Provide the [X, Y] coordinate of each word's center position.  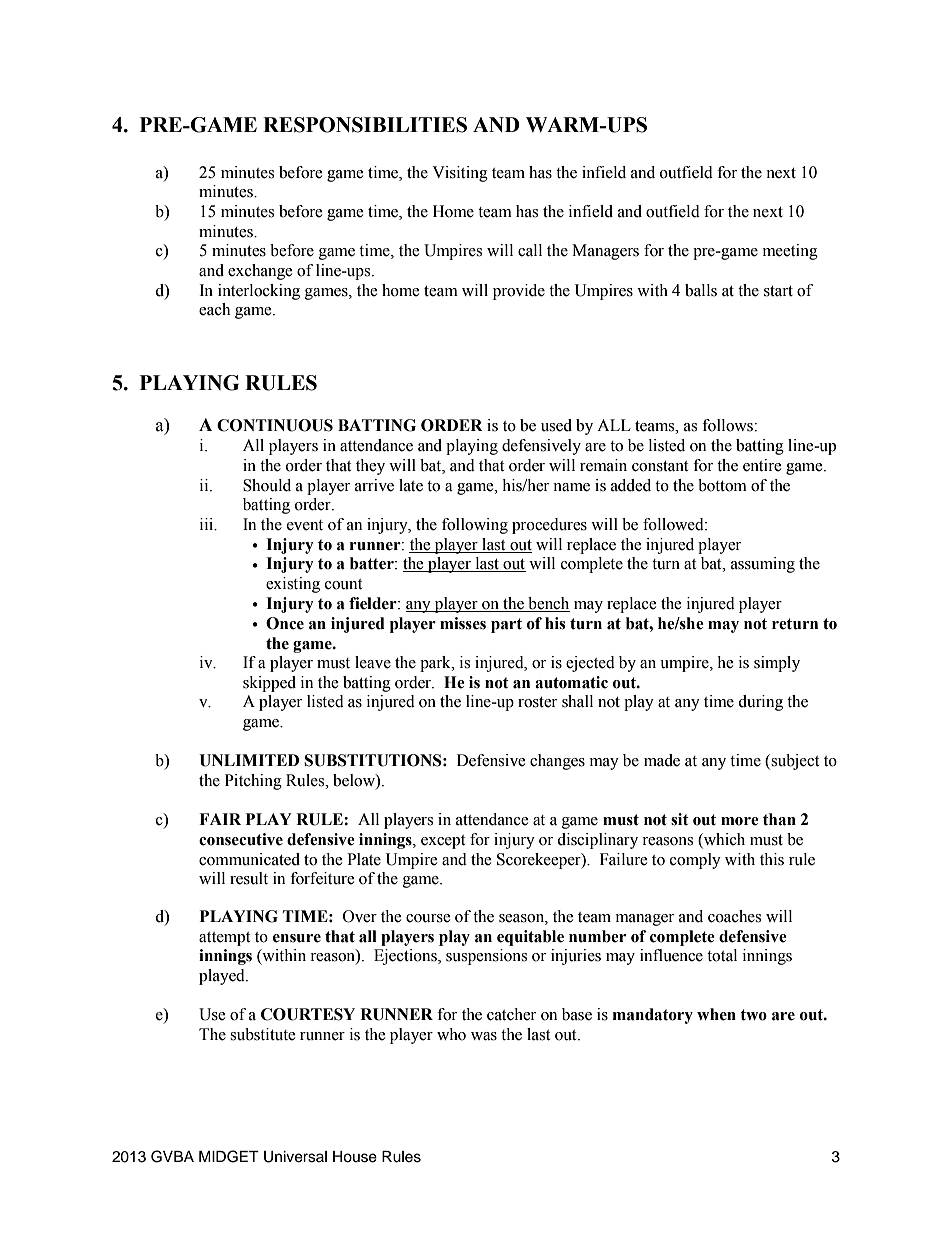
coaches [734, 916]
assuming [763, 565]
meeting [790, 252]
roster [537, 702]
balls [701, 290]
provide [519, 292]
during [760, 703]
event [305, 525]
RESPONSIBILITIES [365, 125]
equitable [530, 938]
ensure [297, 938]
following [475, 526]
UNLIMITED [249, 760]
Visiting [460, 174]
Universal [295, 1157]
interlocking [259, 292]
